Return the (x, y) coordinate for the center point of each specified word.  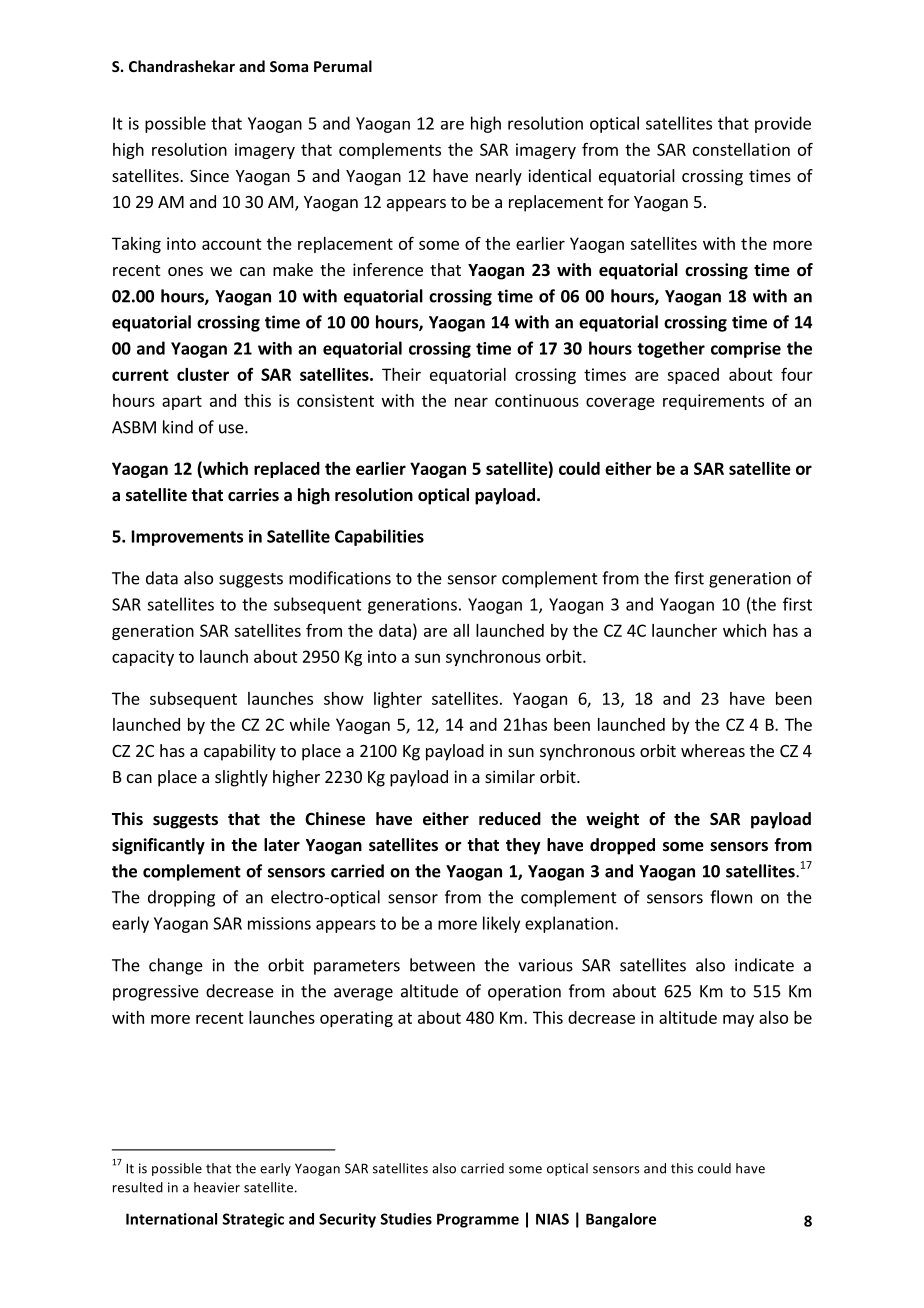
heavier (217, 1187)
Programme (478, 1220)
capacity (143, 658)
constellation (741, 149)
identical (559, 175)
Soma (289, 66)
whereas (713, 750)
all (461, 630)
